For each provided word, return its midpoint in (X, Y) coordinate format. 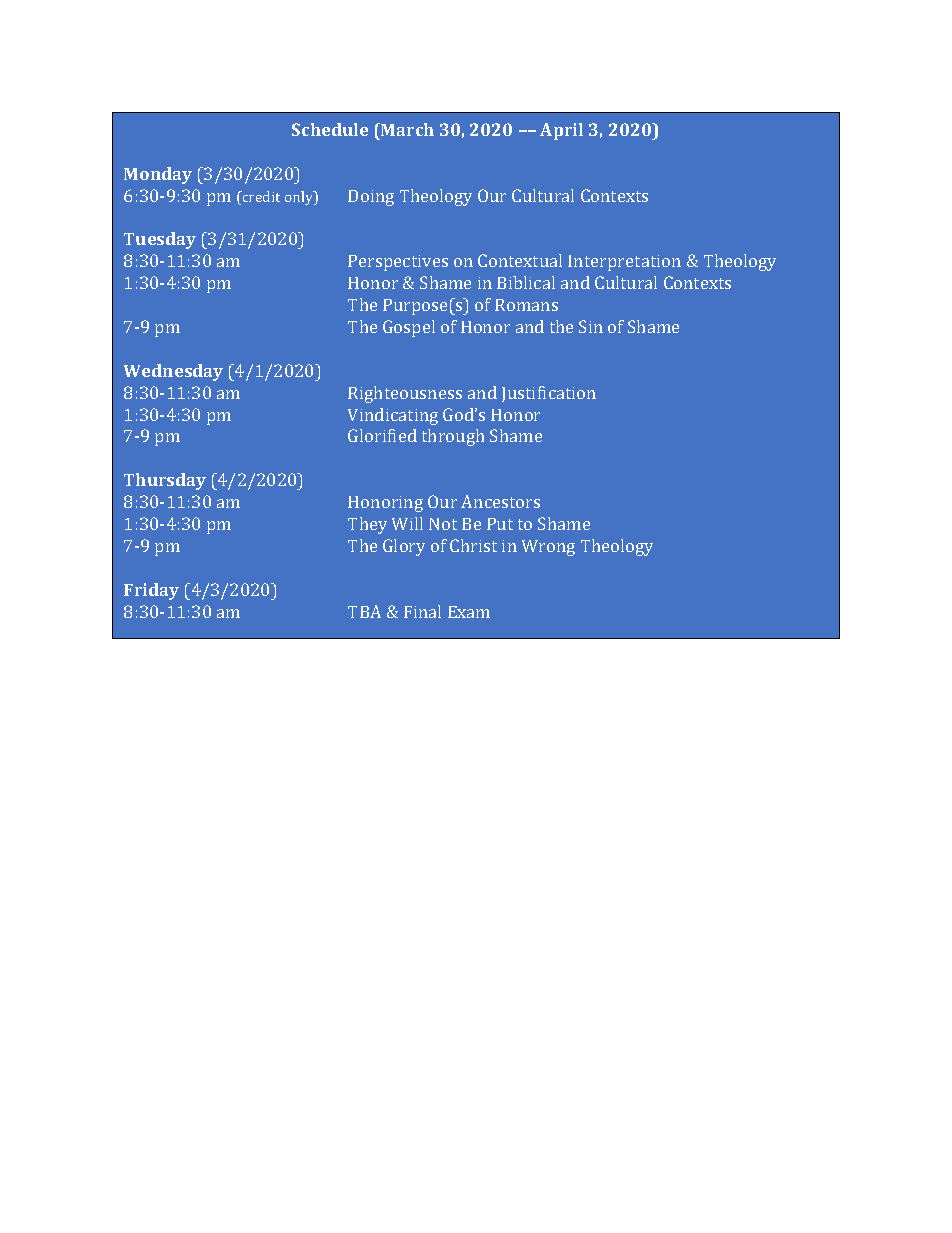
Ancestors (500, 501)
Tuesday (160, 240)
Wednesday (173, 372)
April (561, 131)
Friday (151, 591)
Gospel (409, 328)
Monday (158, 175)
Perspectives (398, 263)
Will (407, 523)
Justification (549, 394)
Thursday (165, 481)
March (406, 129)
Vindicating (393, 416)
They (367, 525)
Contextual (520, 260)
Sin (591, 326)
